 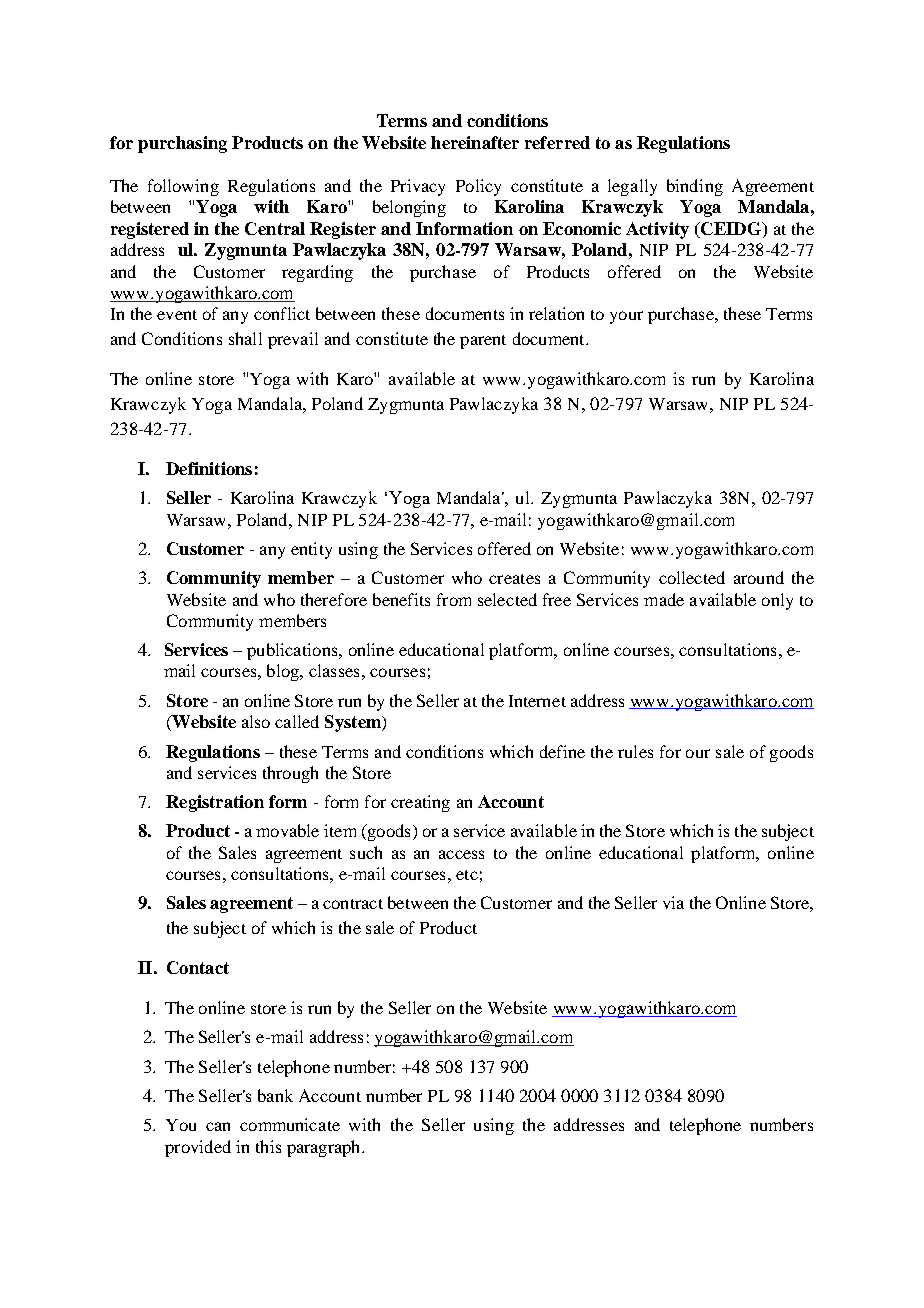 What do you see at coordinates (664, 599) in the screenshot?
I see `made` at bounding box center [664, 599].
